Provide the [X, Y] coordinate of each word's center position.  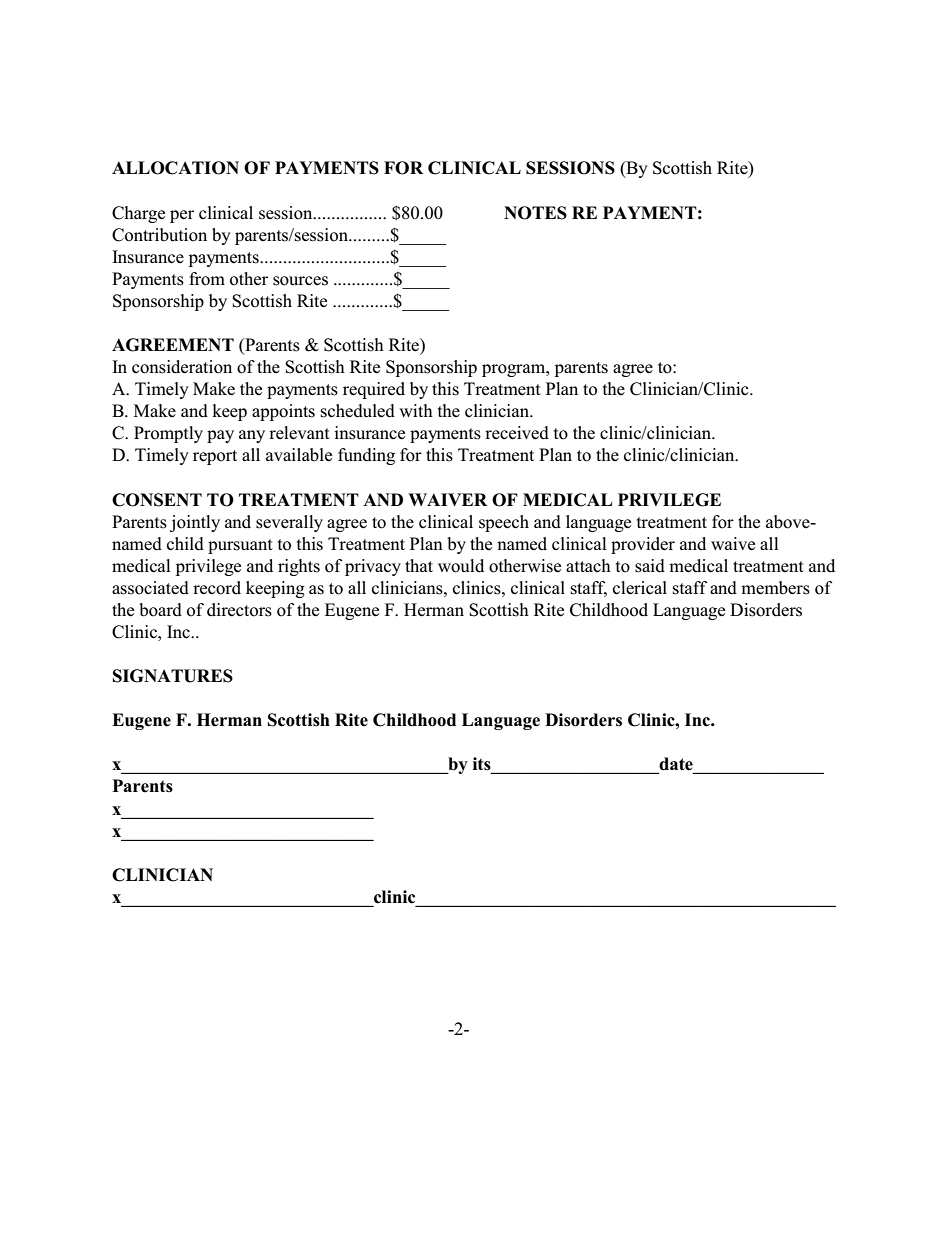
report [215, 457]
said [650, 566]
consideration [182, 367]
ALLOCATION [175, 168]
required [374, 390]
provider [643, 545]
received [517, 433]
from [207, 279]
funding [366, 456]
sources [300, 281]
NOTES [535, 213]
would [461, 566]
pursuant [240, 546]
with [416, 410]
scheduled [358, 411]
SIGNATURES [173, 676]
